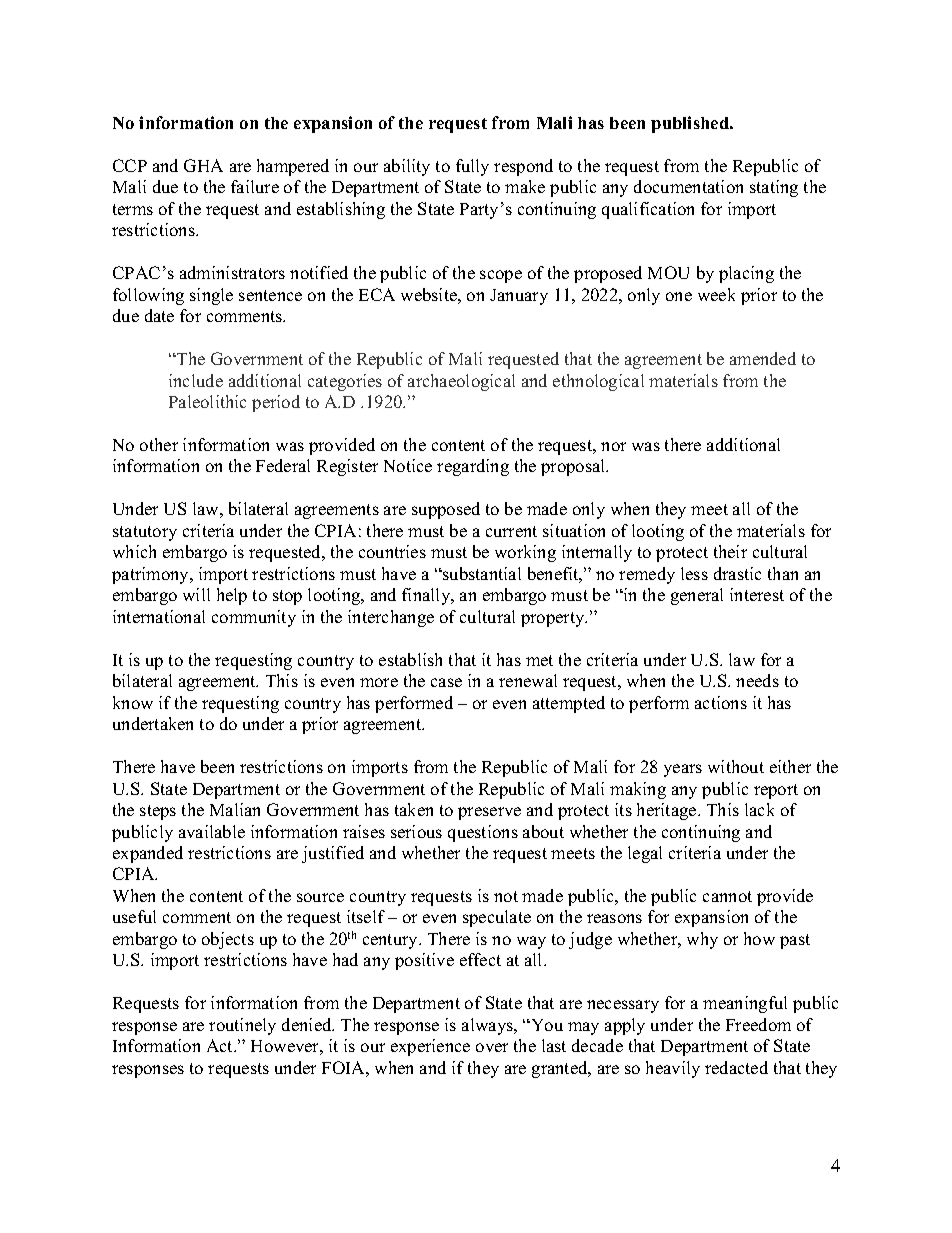 This screenshot has height=1233, width=952. Describe the element at coordinates (488, 1026) in the screenshot. I see `always` at that location.
